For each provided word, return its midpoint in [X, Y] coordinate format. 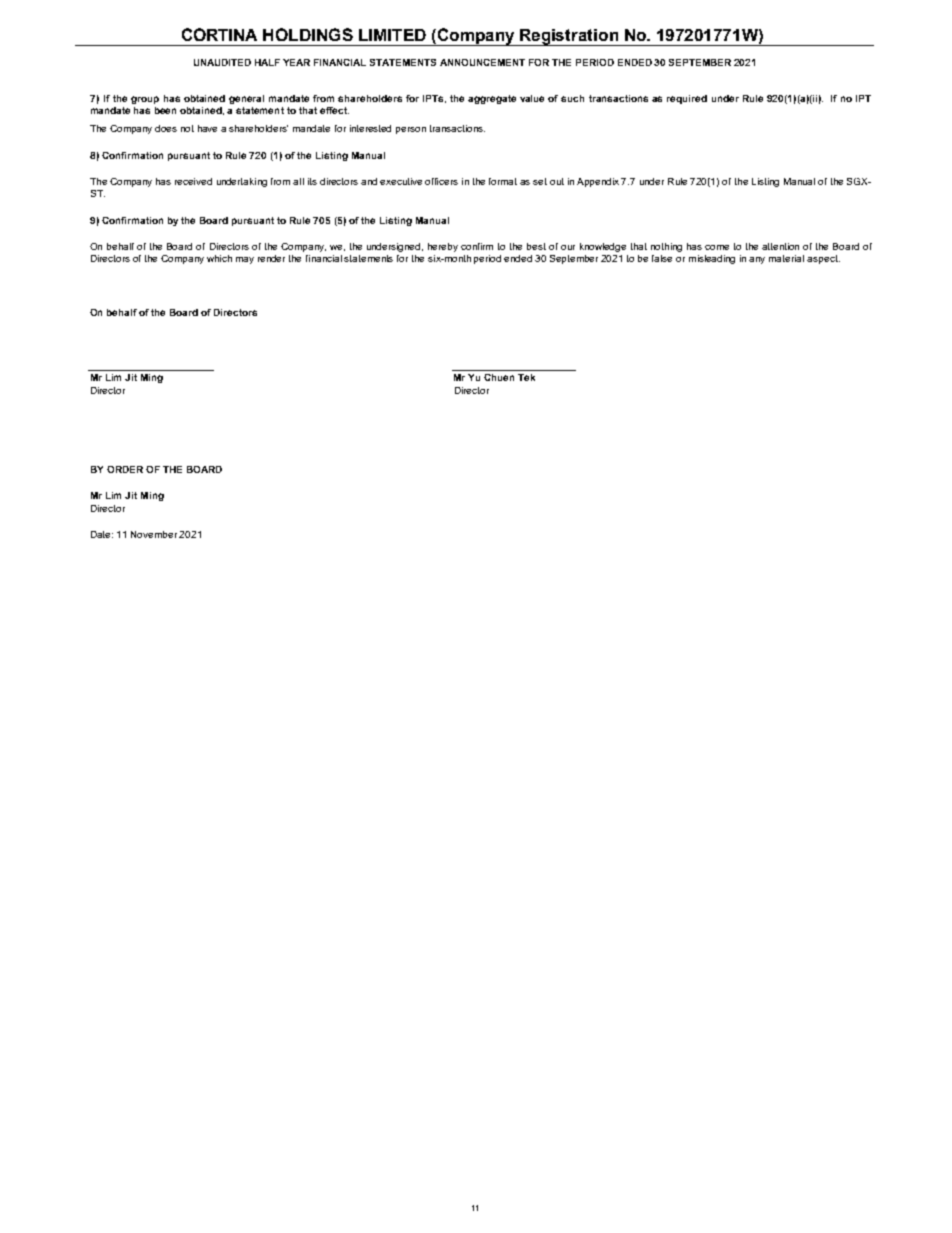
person [411, 130]
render [271, 258]
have [207, 128]
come [717, 247]
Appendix [599, 182]
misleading [712, 259]
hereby [443, 247]
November [155, 534]
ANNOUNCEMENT [482, 62]
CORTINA [219, 34]
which [219, 258]
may [245, 260]
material [786, 258]
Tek [526, 377]
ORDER [125, 469]
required [687, 99]
